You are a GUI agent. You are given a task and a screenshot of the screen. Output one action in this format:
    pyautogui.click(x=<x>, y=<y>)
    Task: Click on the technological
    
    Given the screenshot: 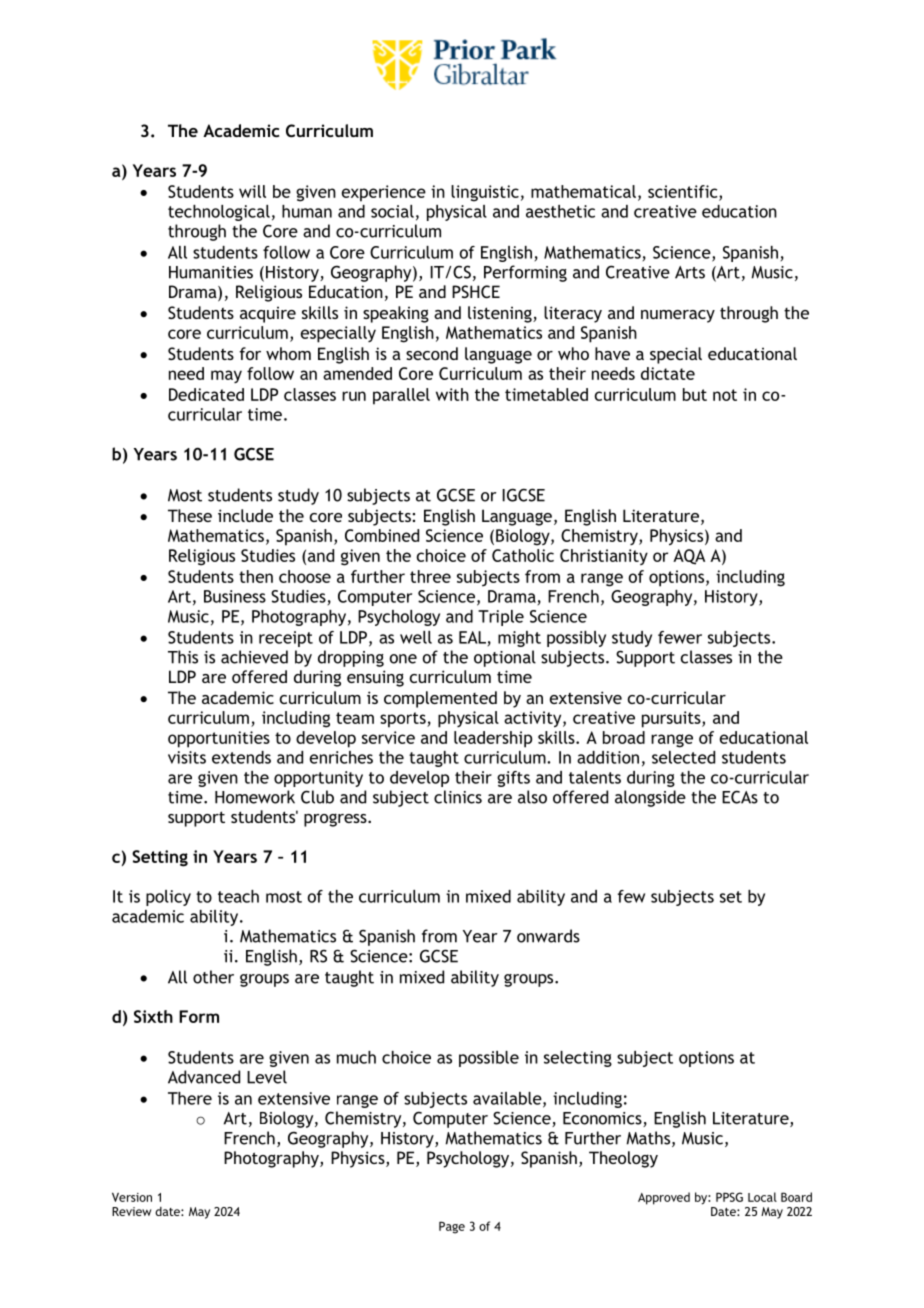 What is the action you would take?
    pyautogui.click(x=219, y=213)
